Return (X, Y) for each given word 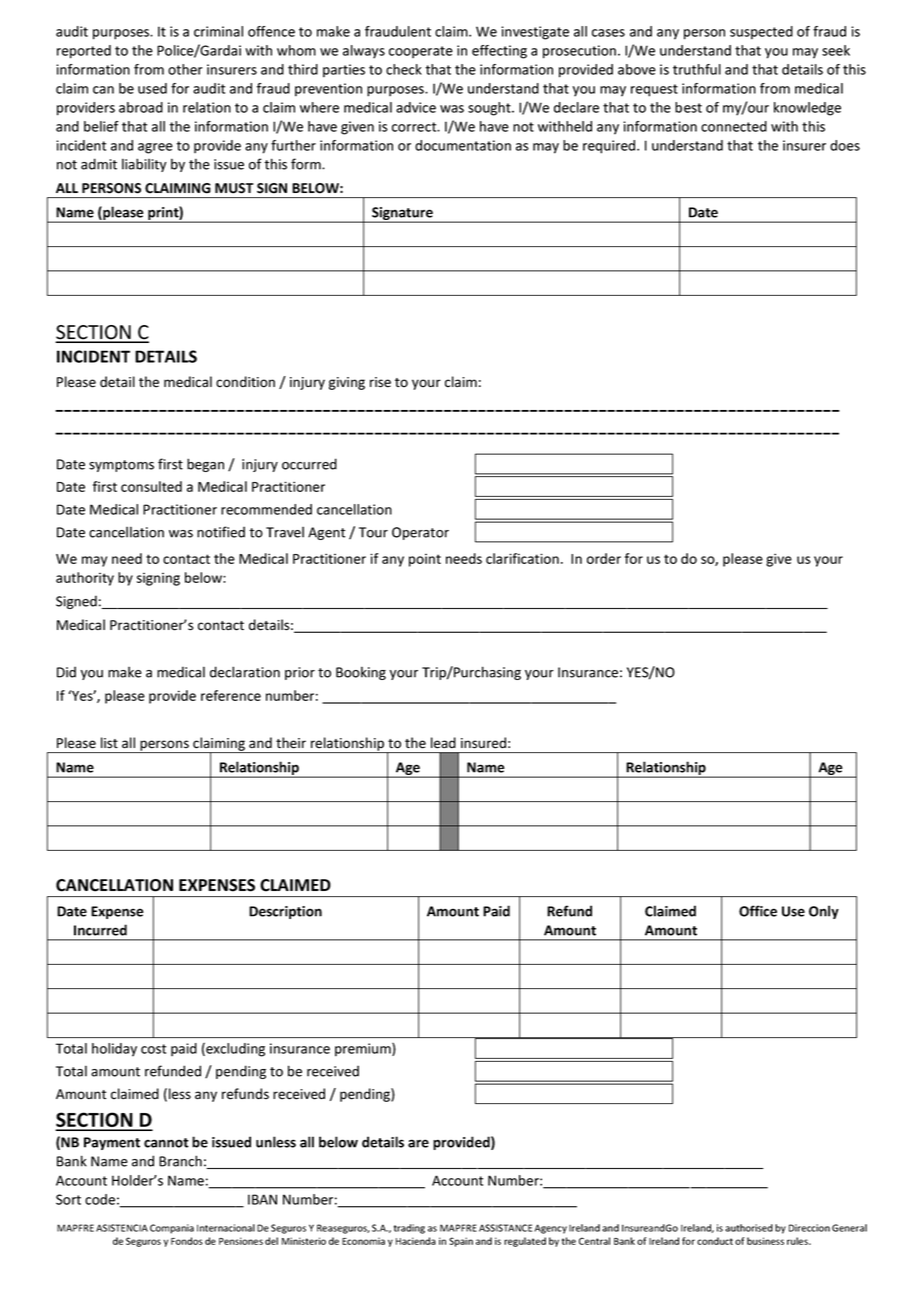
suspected (761, 33)
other (185, 69)
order (604, 558)
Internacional (226, 1228)
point (425, 560)
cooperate (421, 52)
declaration (245, 672)
